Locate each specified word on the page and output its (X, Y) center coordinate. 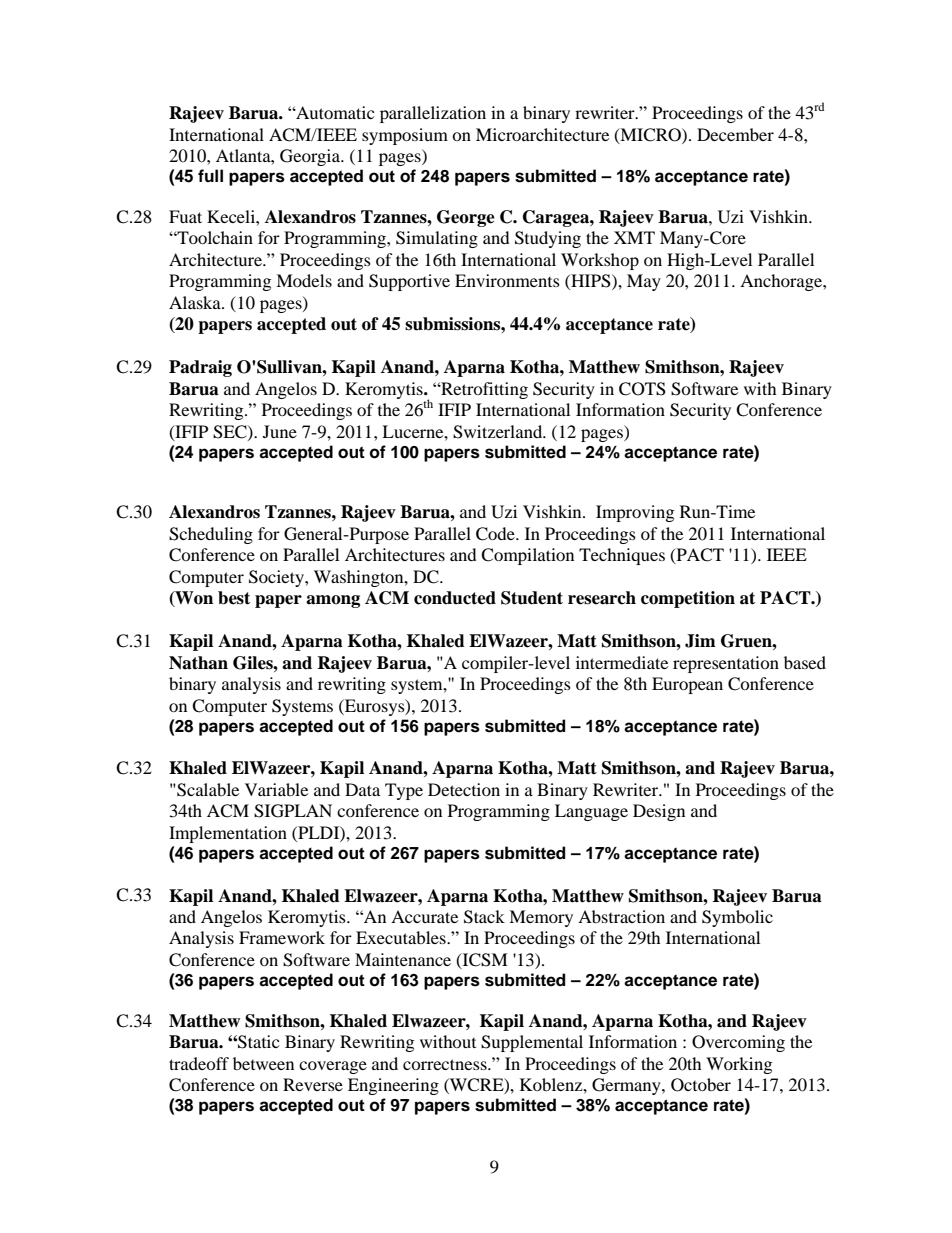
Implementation (228, 834)
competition (688, 599)
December (735, 134)
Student (532, 598)
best (234, 598)
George (466, 218)
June (280, 431)
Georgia (311, 157)
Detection (464, 789)
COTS (642, 389)
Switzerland (499, 432)
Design (659, 812)
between (263, 1063)
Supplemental (532, 1043)
